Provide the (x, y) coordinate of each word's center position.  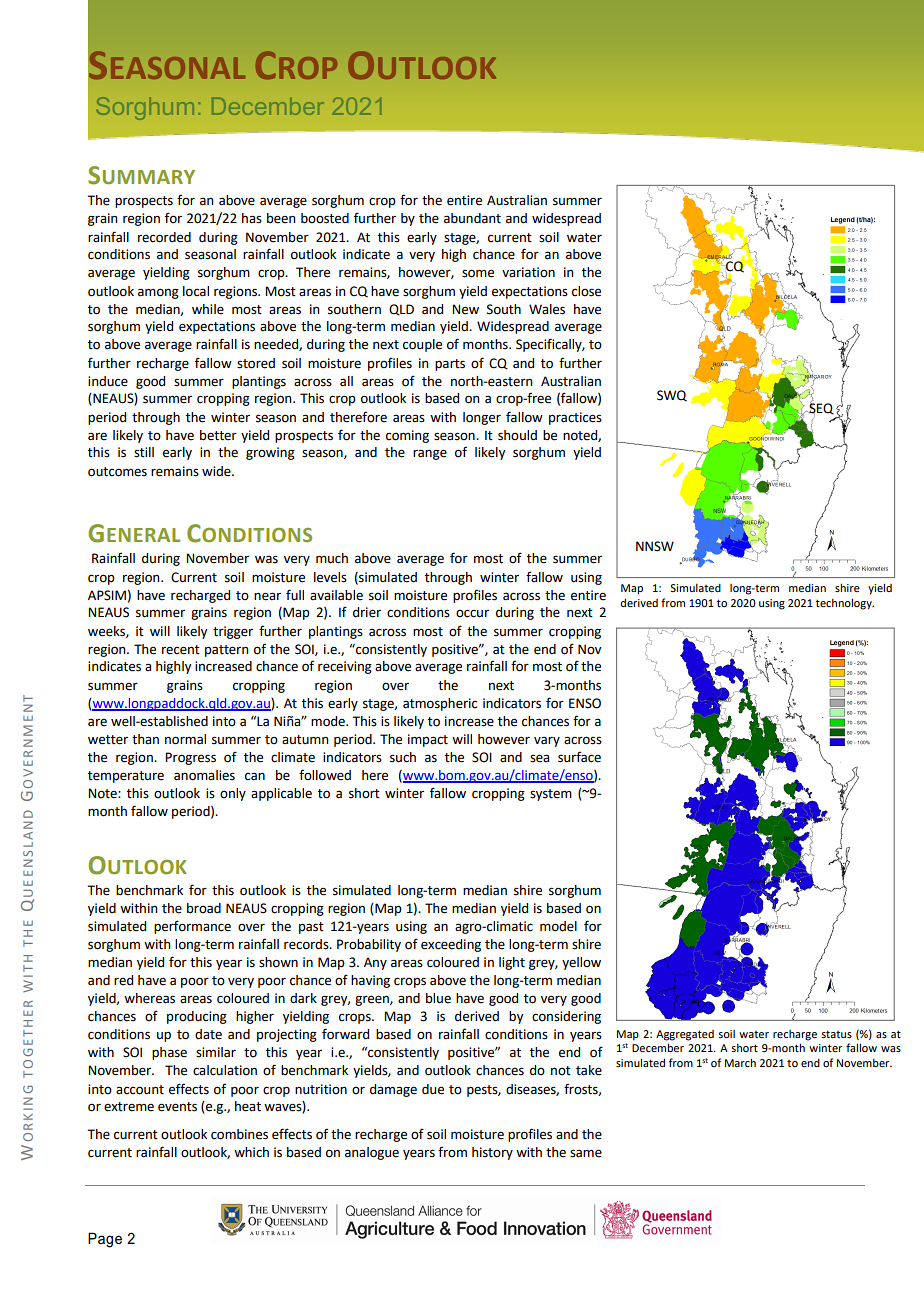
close (586, 291)
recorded (164, 237)
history (492, 1153)
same (586, 1153)
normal (185, 739)
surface (579, 757)
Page (105, 1240)
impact (428, 740)
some (478, 273)
